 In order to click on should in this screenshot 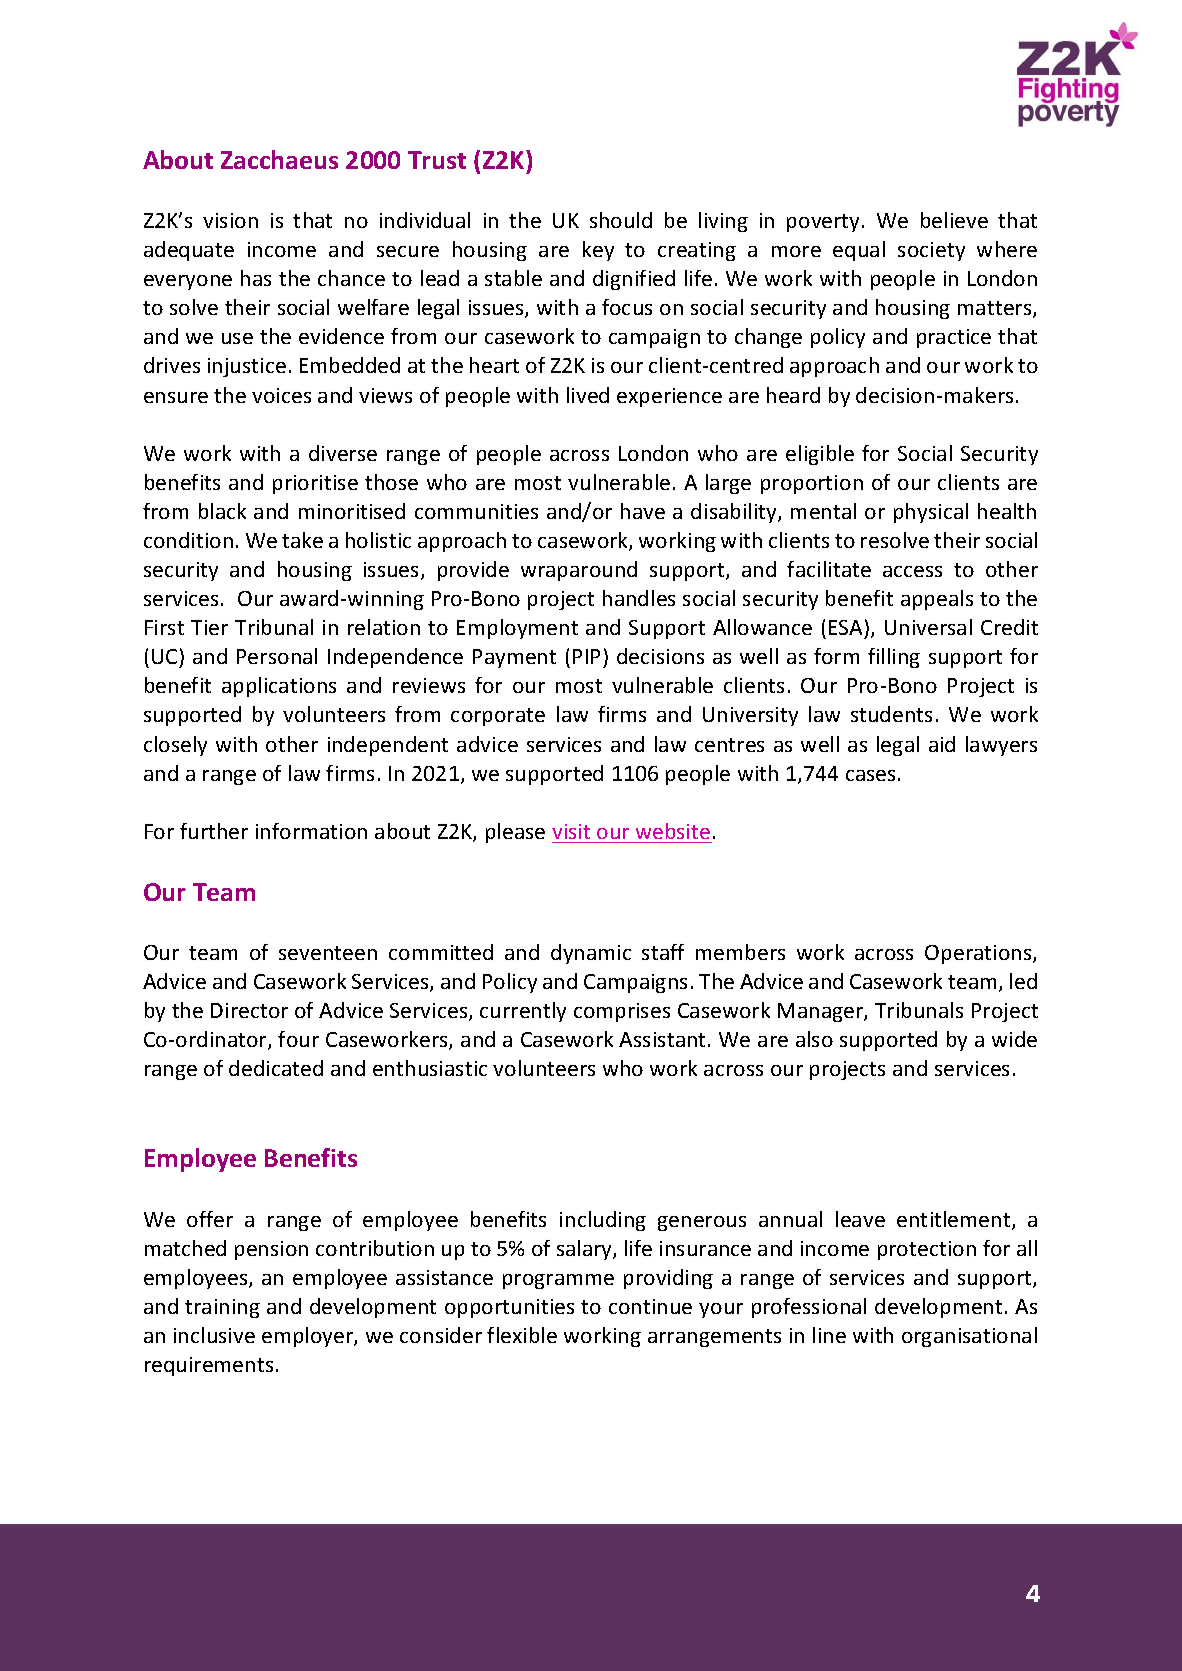, I will do `click(621, 220)`.
